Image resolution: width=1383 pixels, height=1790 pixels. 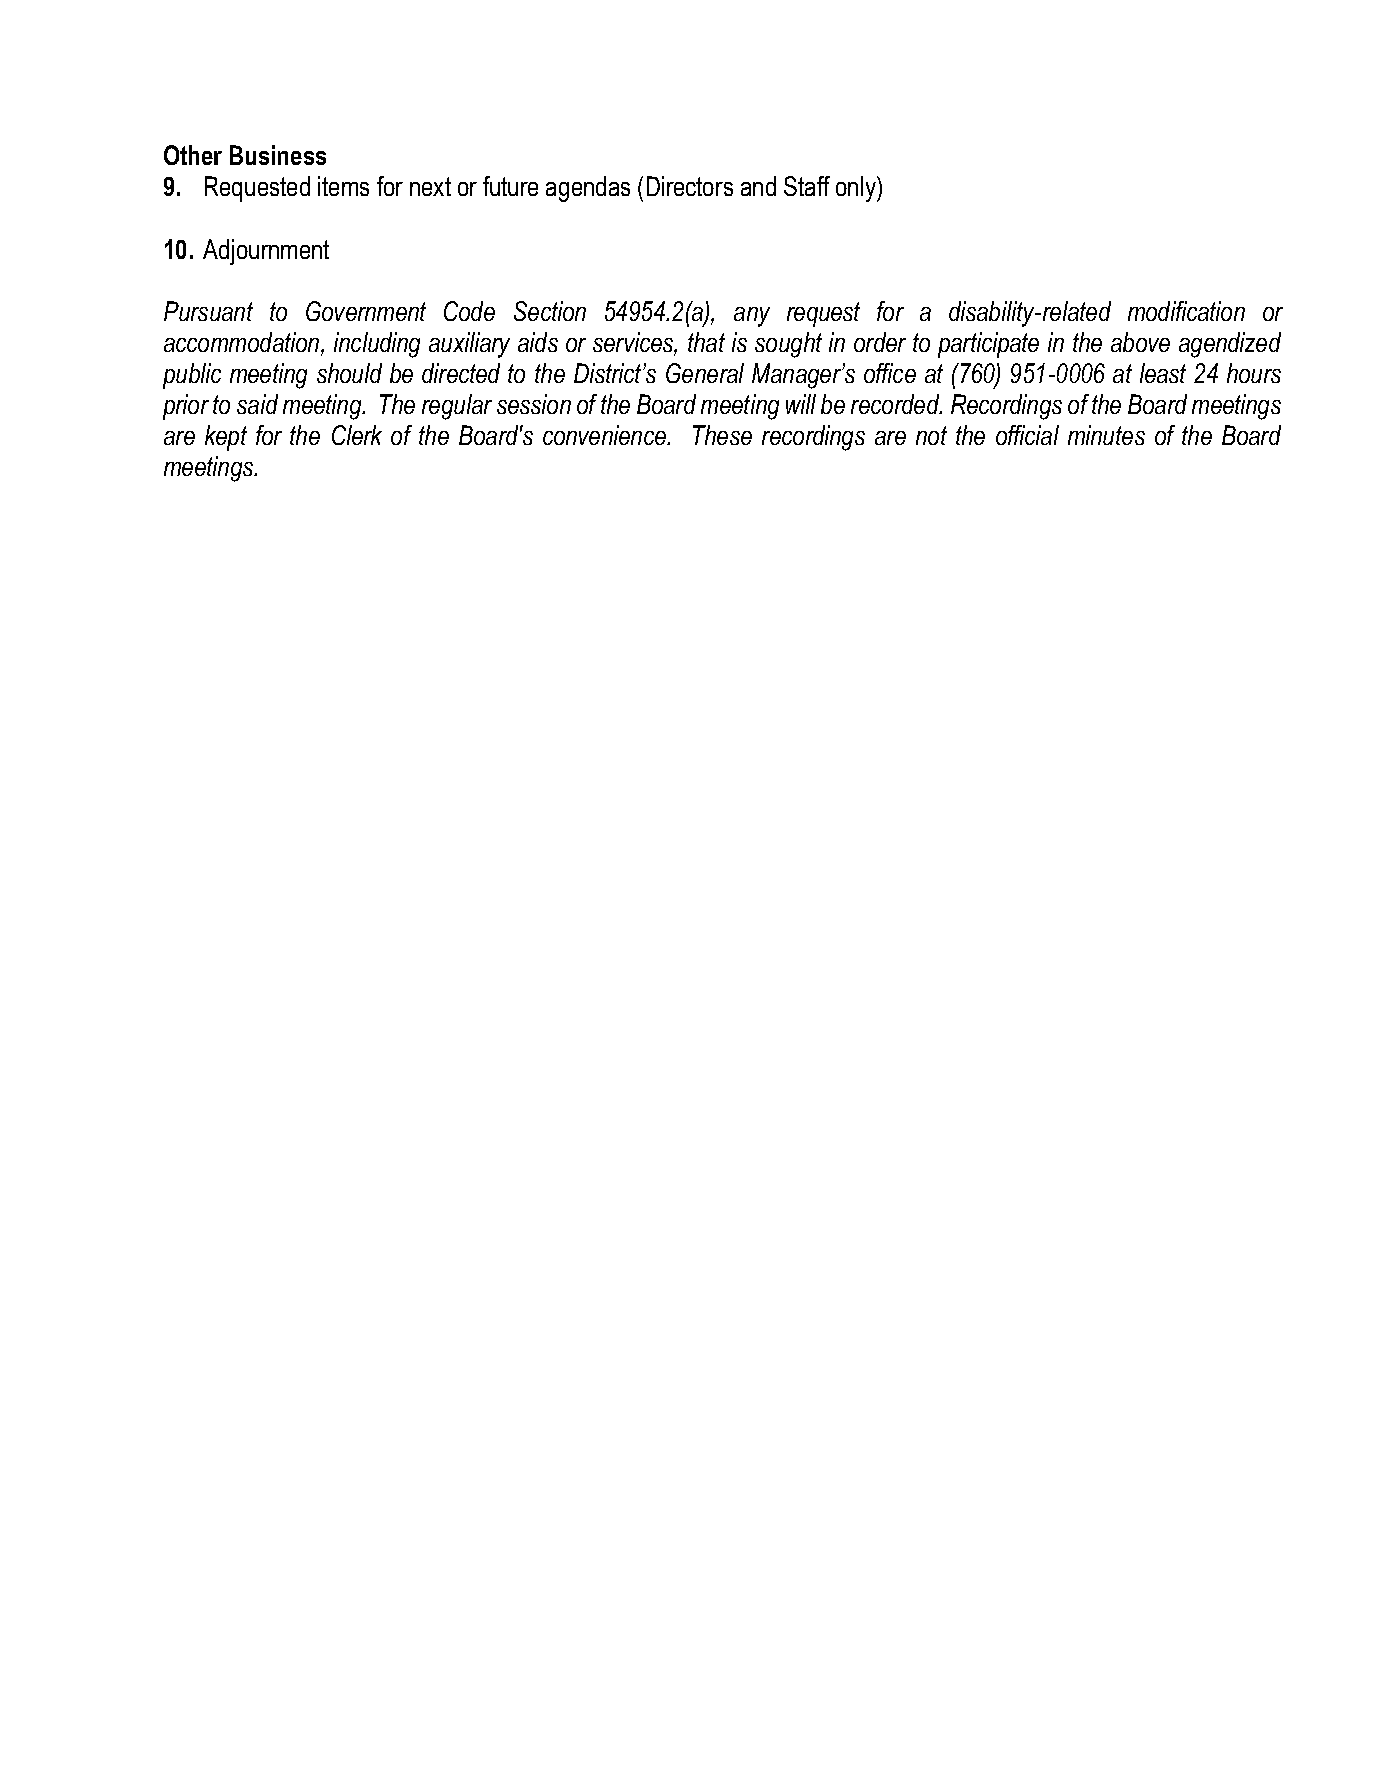 I want to click on Directors, so click(x=690, y=186).
